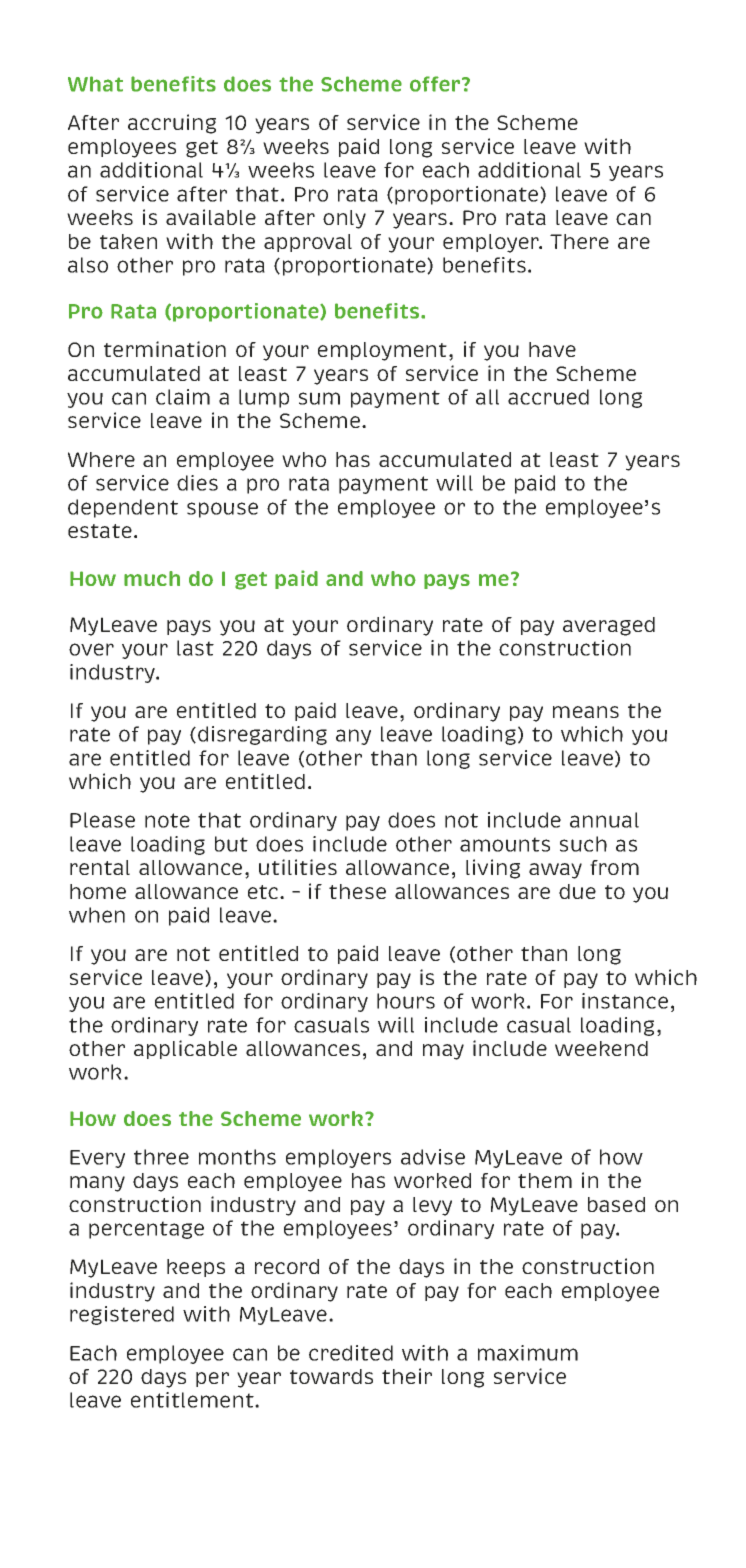  I want to click on note, so click(167, 820).
